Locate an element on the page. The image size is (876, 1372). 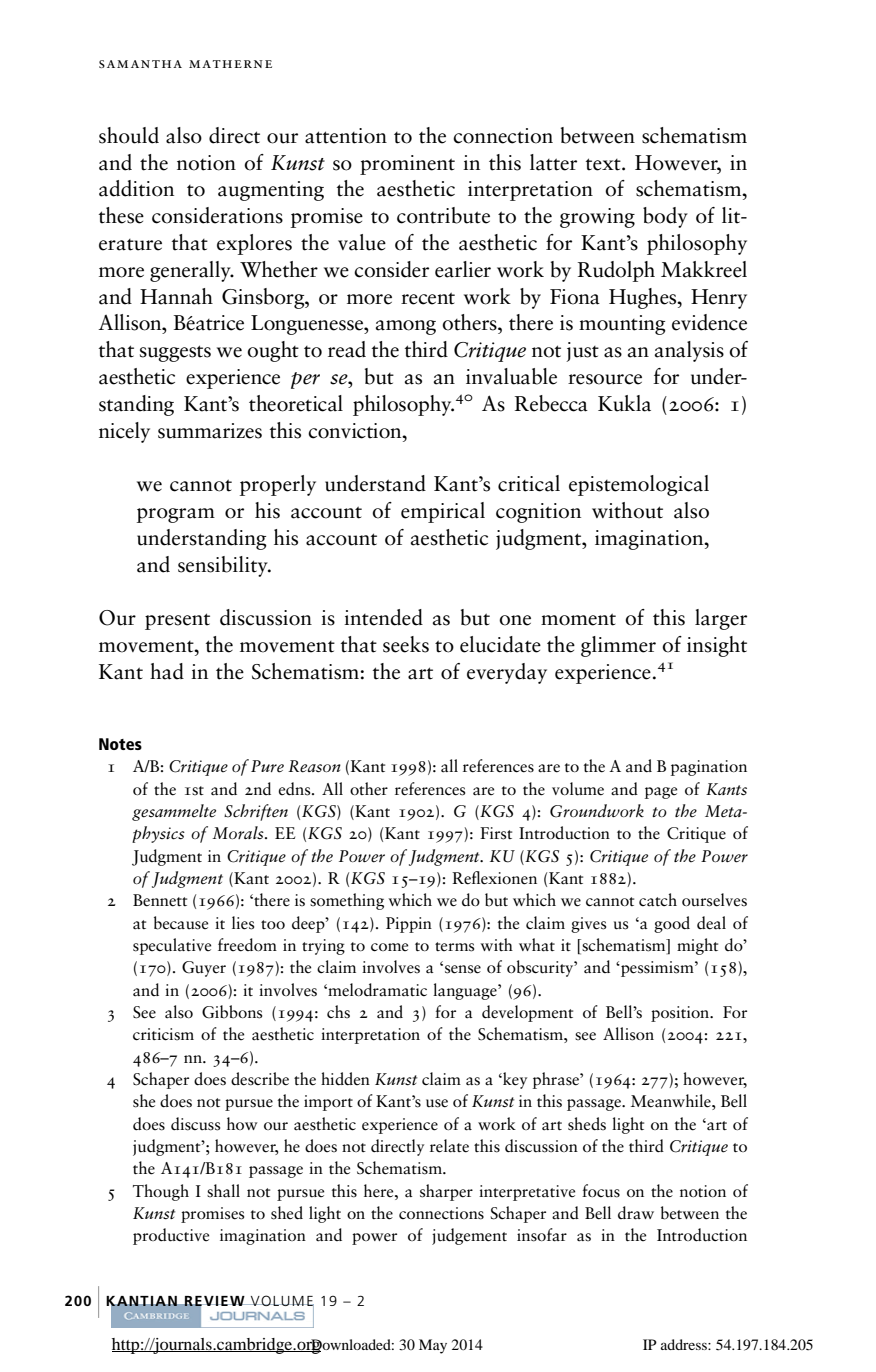
May is located at coordinates (433, 1346).
